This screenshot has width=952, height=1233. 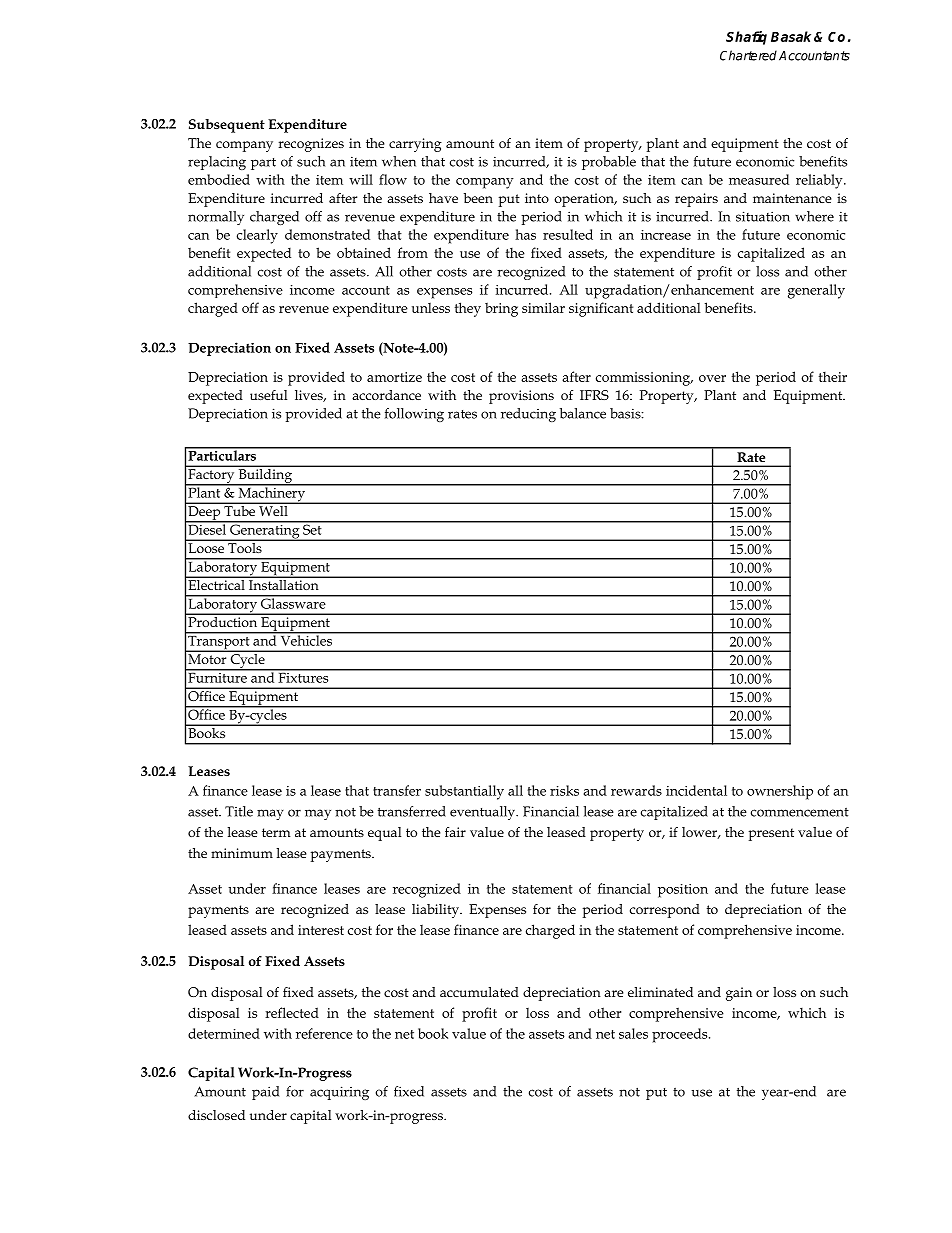 What do you see at coordinates (239, 811) in the screenshot?
I see `Title` at bounding box center [239, 811].
